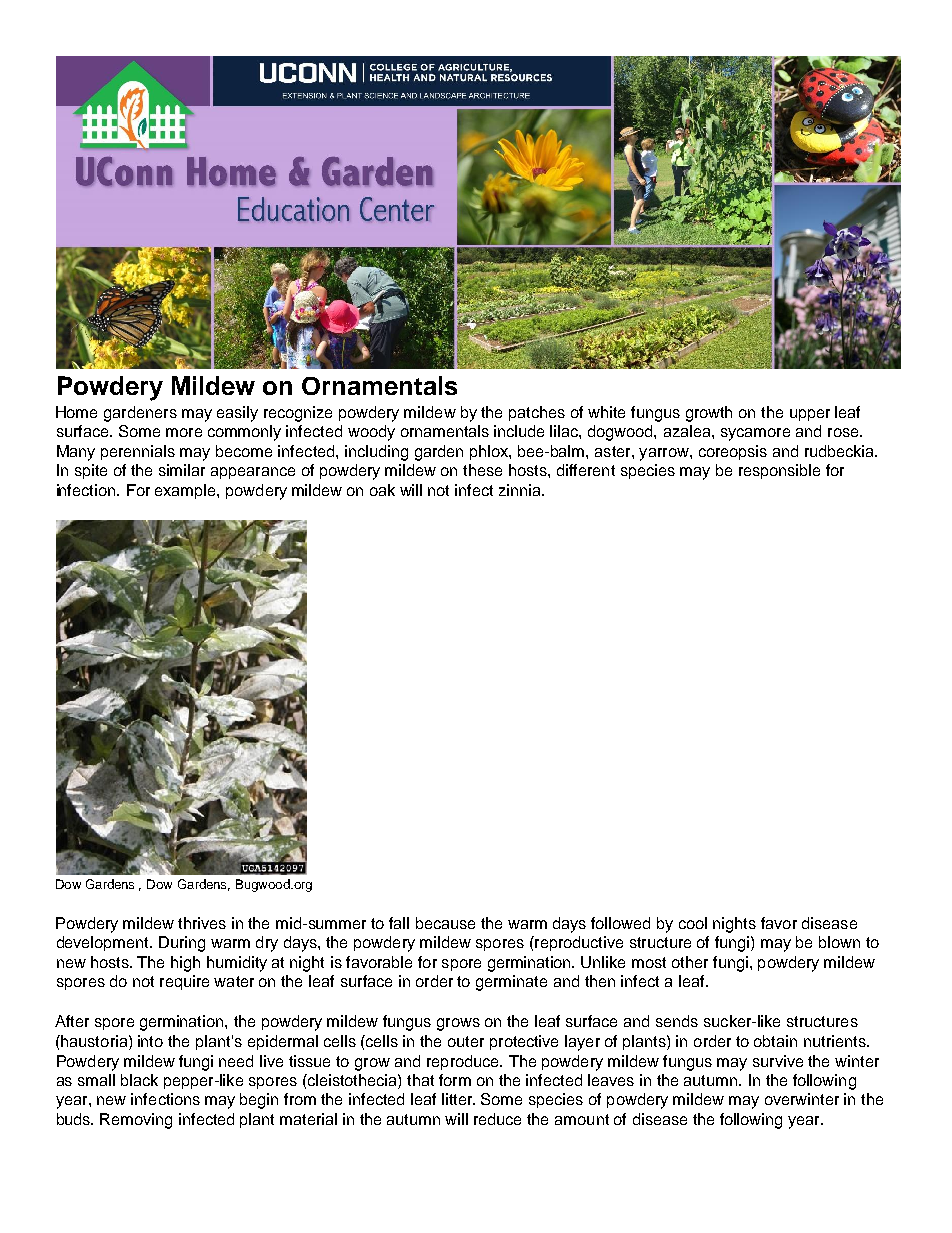 This image has height=1233, width=952. Describe the element at coordinates (202, 923) in the image. I see `thrives` at that location.
